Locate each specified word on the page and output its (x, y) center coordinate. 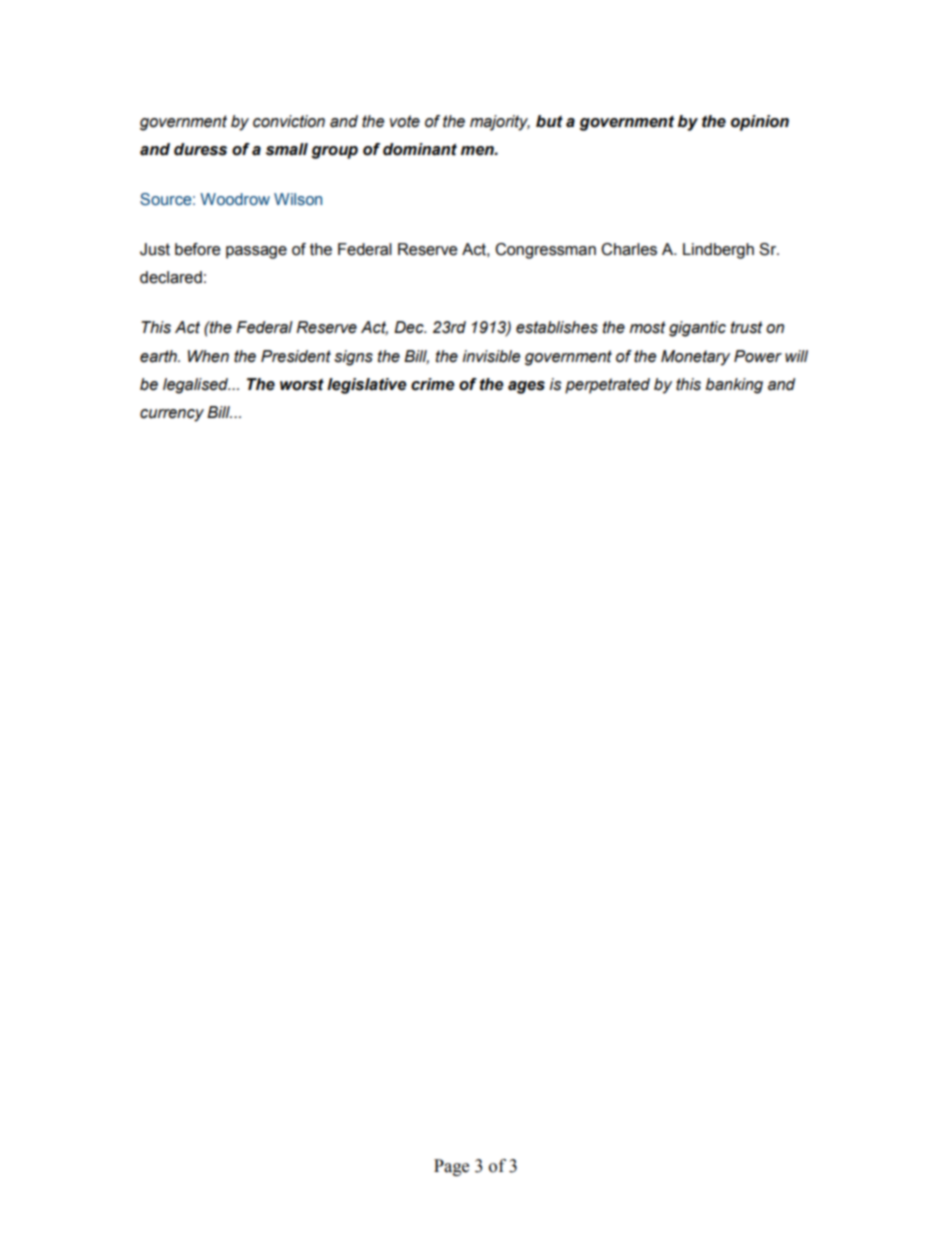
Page (451, 1167)
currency (172, 415)
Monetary (695, 358)
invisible (491, 356)
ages (526, 387)
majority (500, 123)
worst (302, 384)
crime (432, 384)
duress (200, 149)
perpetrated (607, 386)
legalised (196, 386)
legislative (366, 386)
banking (734, 386)
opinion (760, 123)
